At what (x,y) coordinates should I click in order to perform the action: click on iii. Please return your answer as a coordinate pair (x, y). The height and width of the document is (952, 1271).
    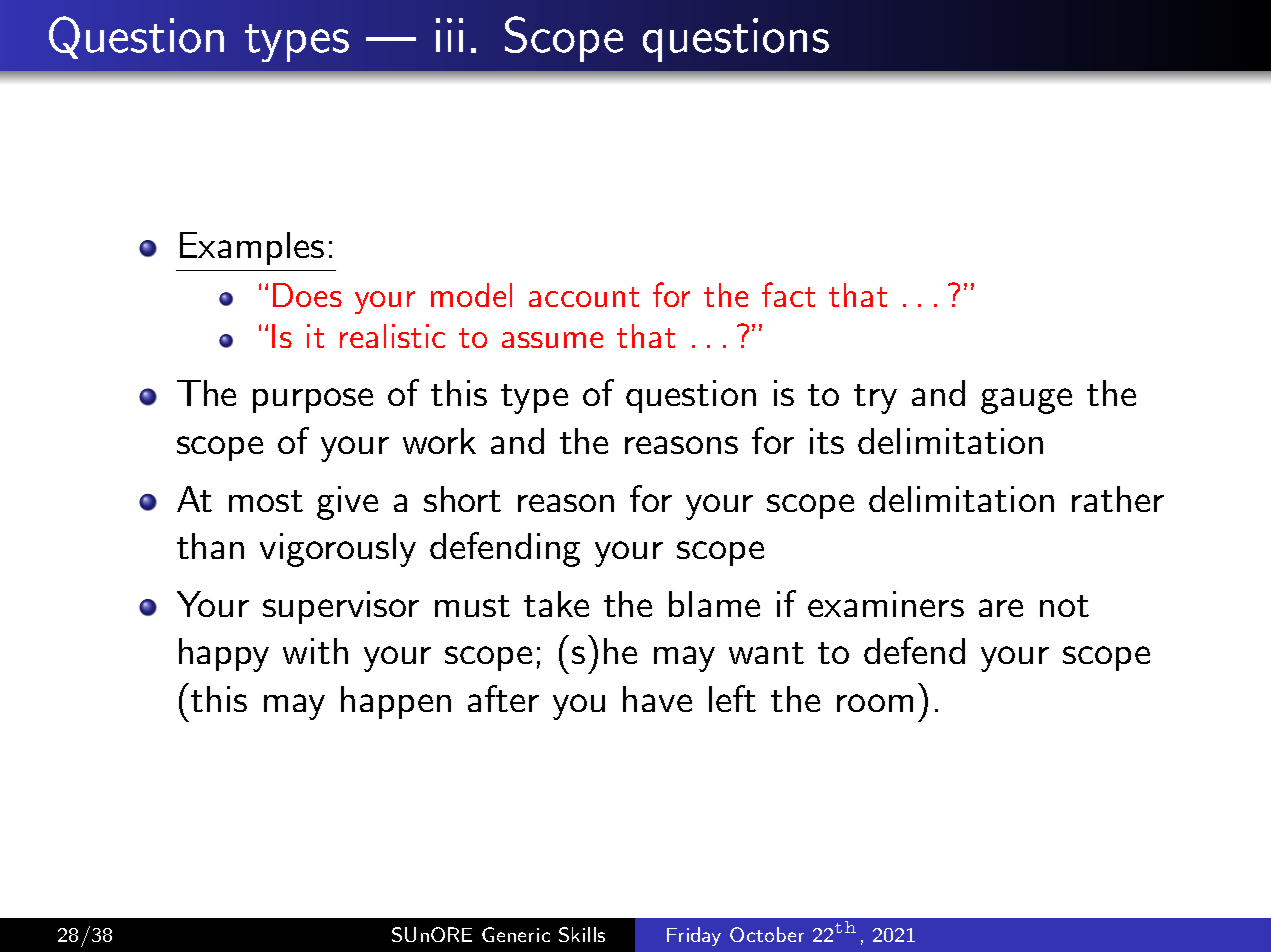
    Looking at the image, I should click on (449, 35).
